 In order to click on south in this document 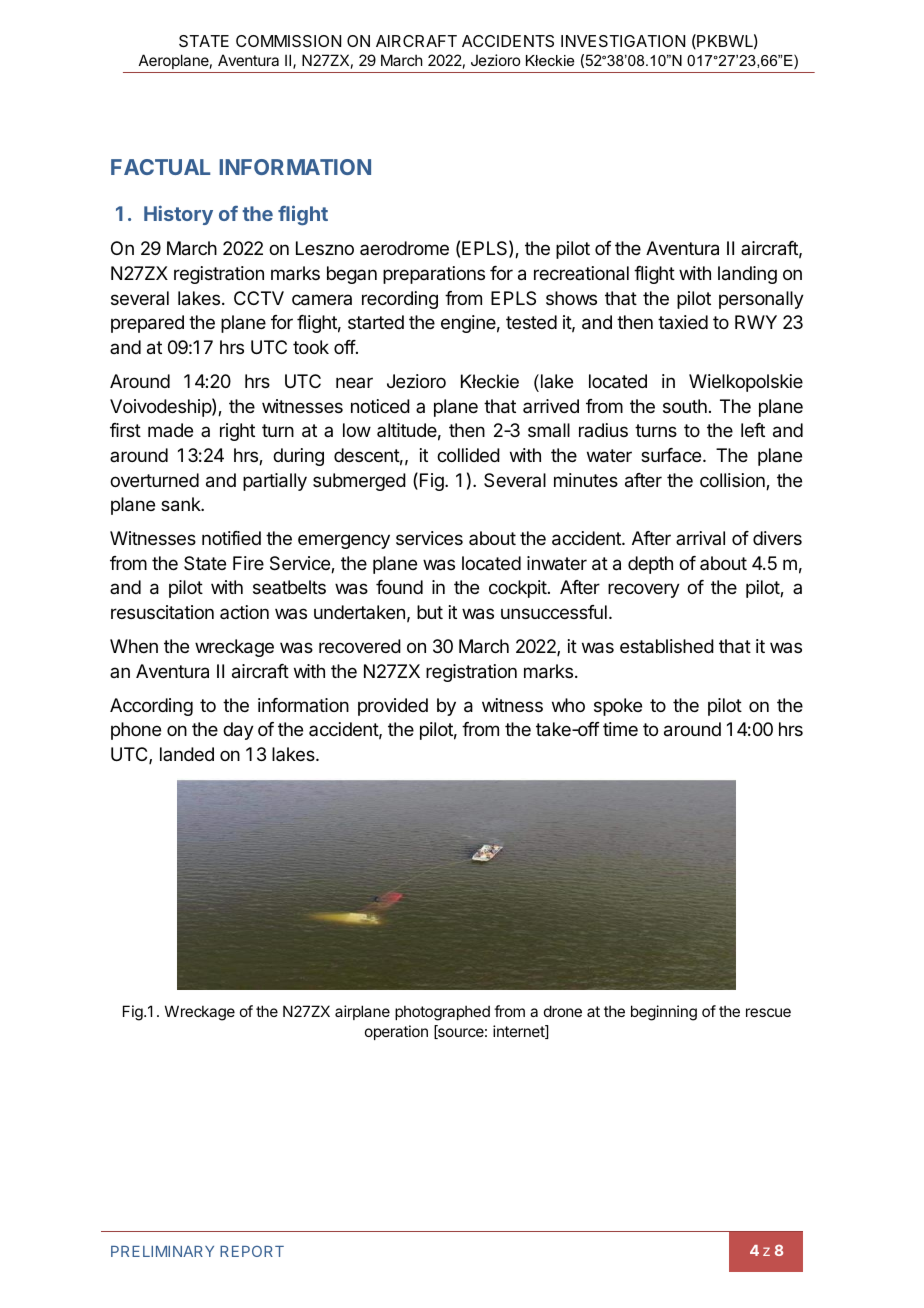, I will do `click(685, 406)`.
